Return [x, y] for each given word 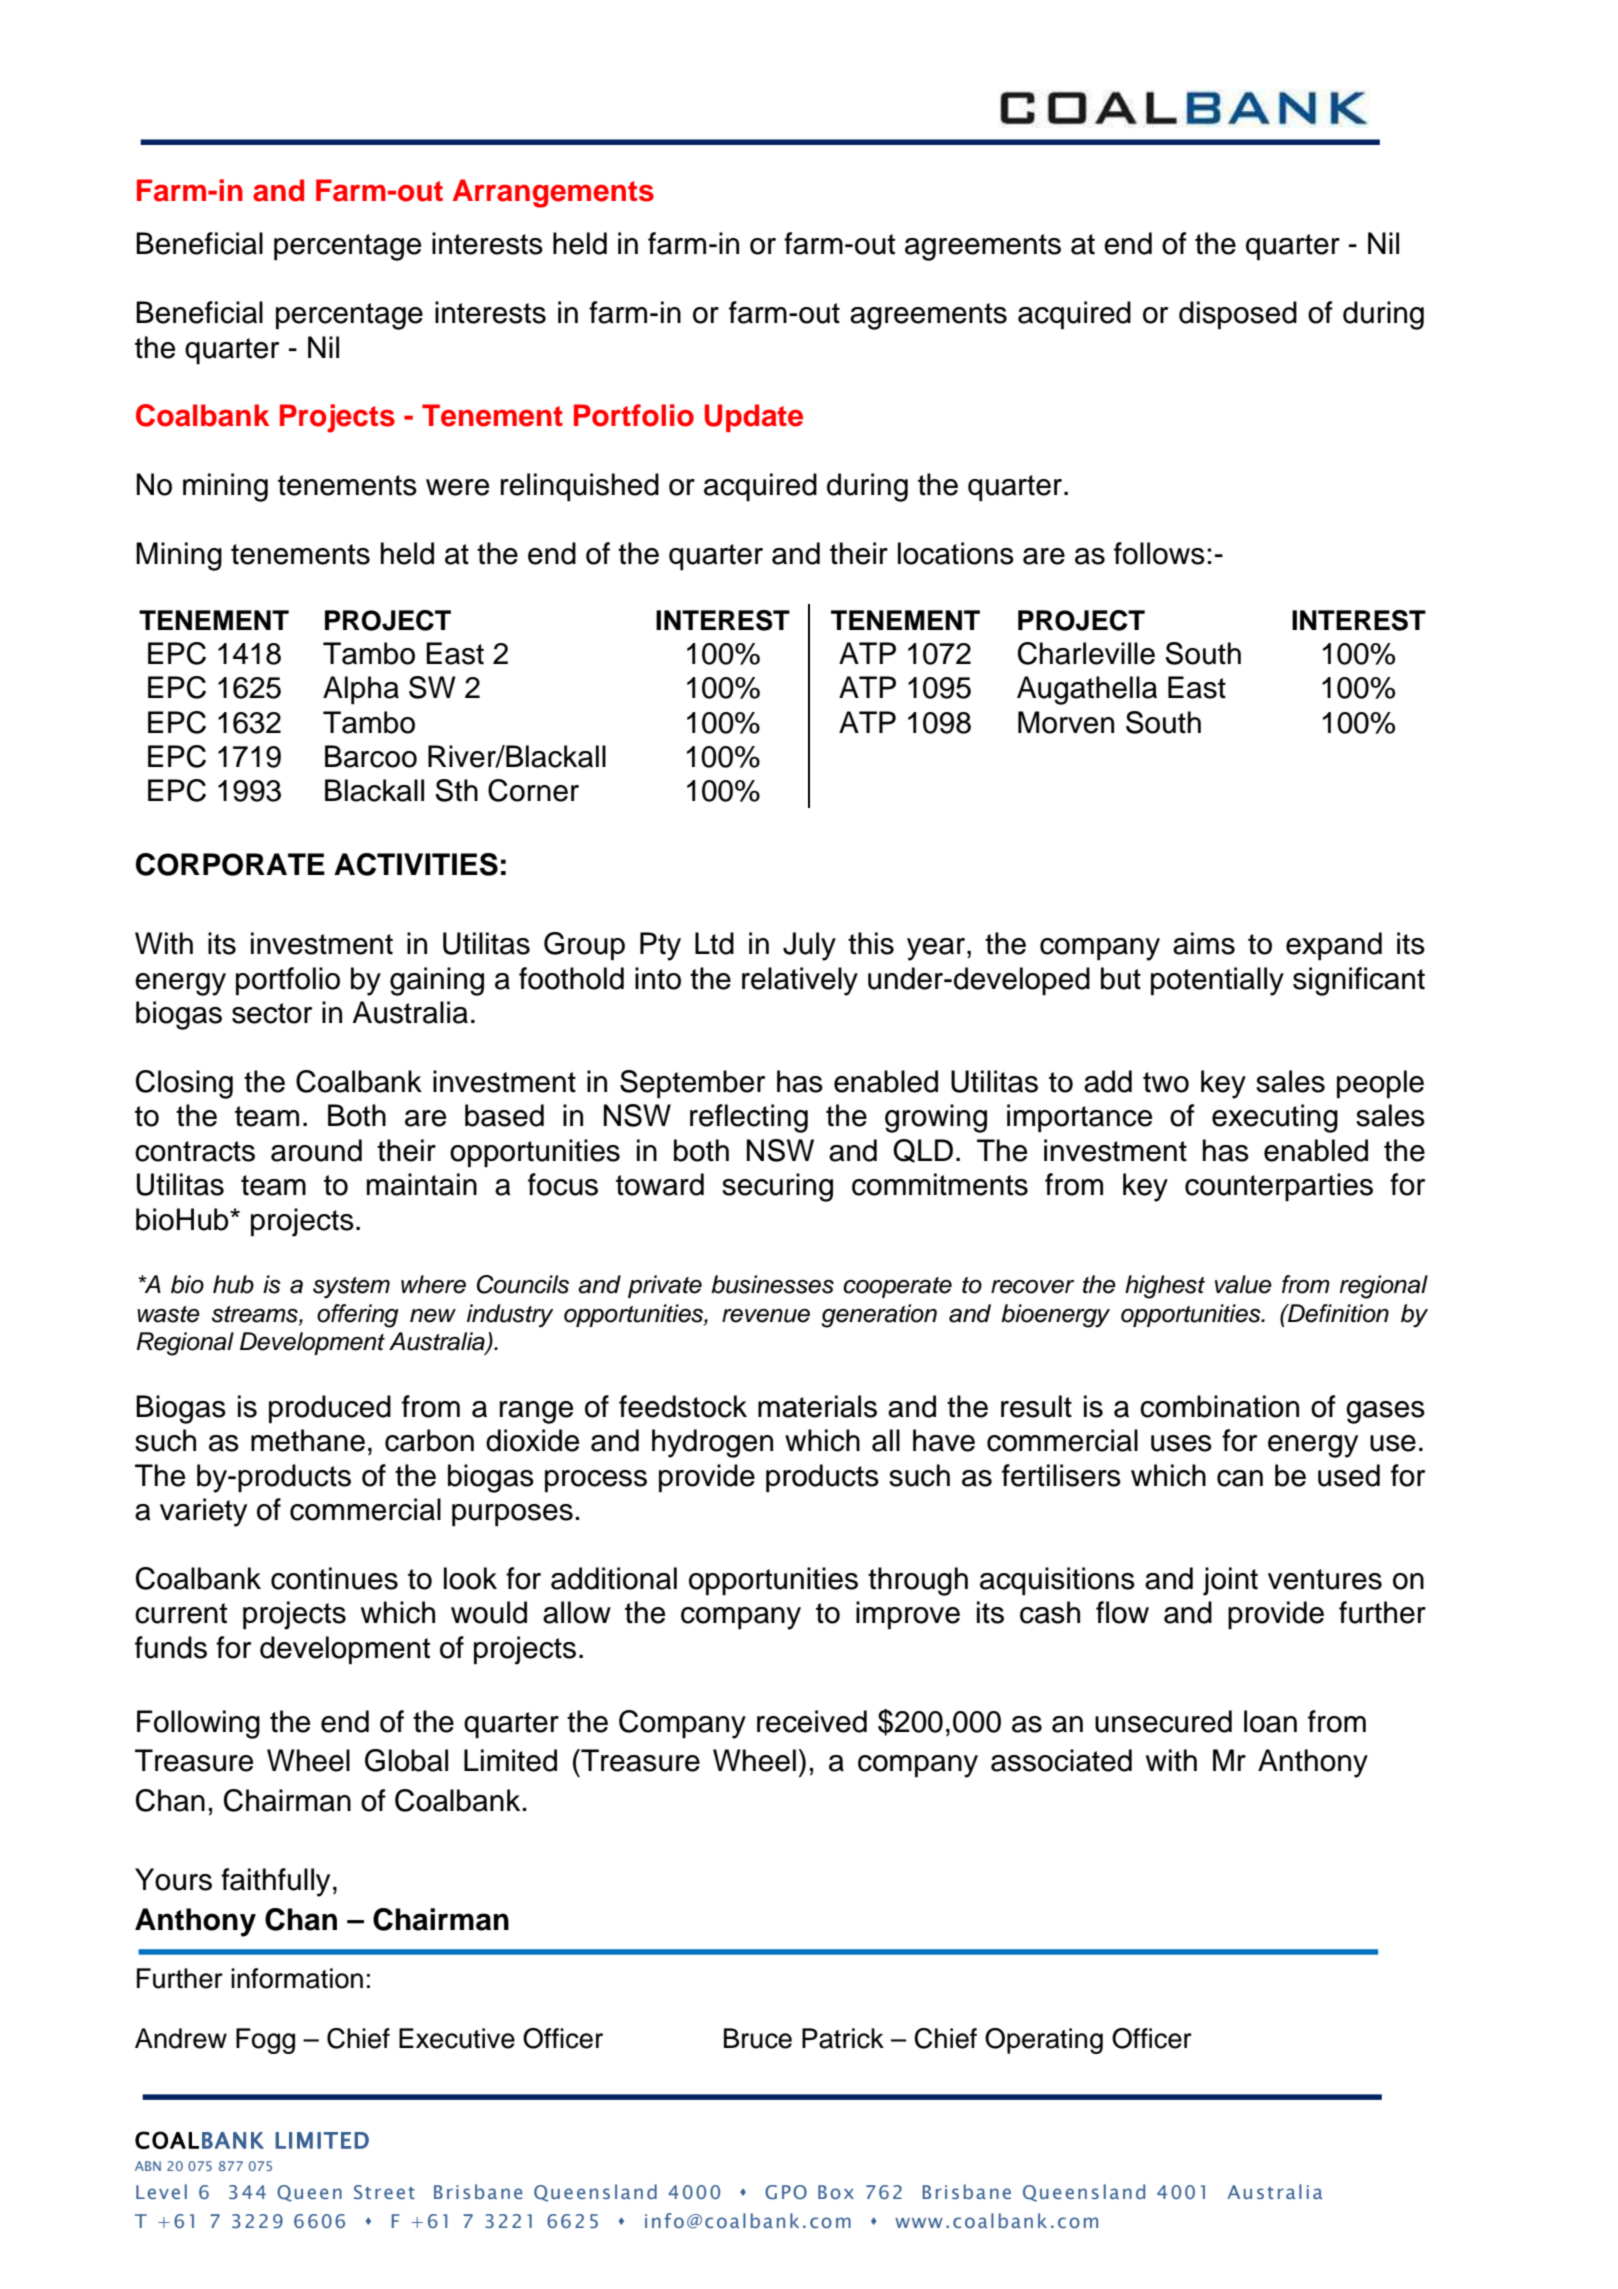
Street [384, 2192]
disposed [1238, 315]
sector [272, 1013]
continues [334, 1578]
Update [754, 418]
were [457, 487]
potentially [1217, 981]
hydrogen [712, 1443]
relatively [800, 981]
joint [1230, 1581]
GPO [786, 2192]
